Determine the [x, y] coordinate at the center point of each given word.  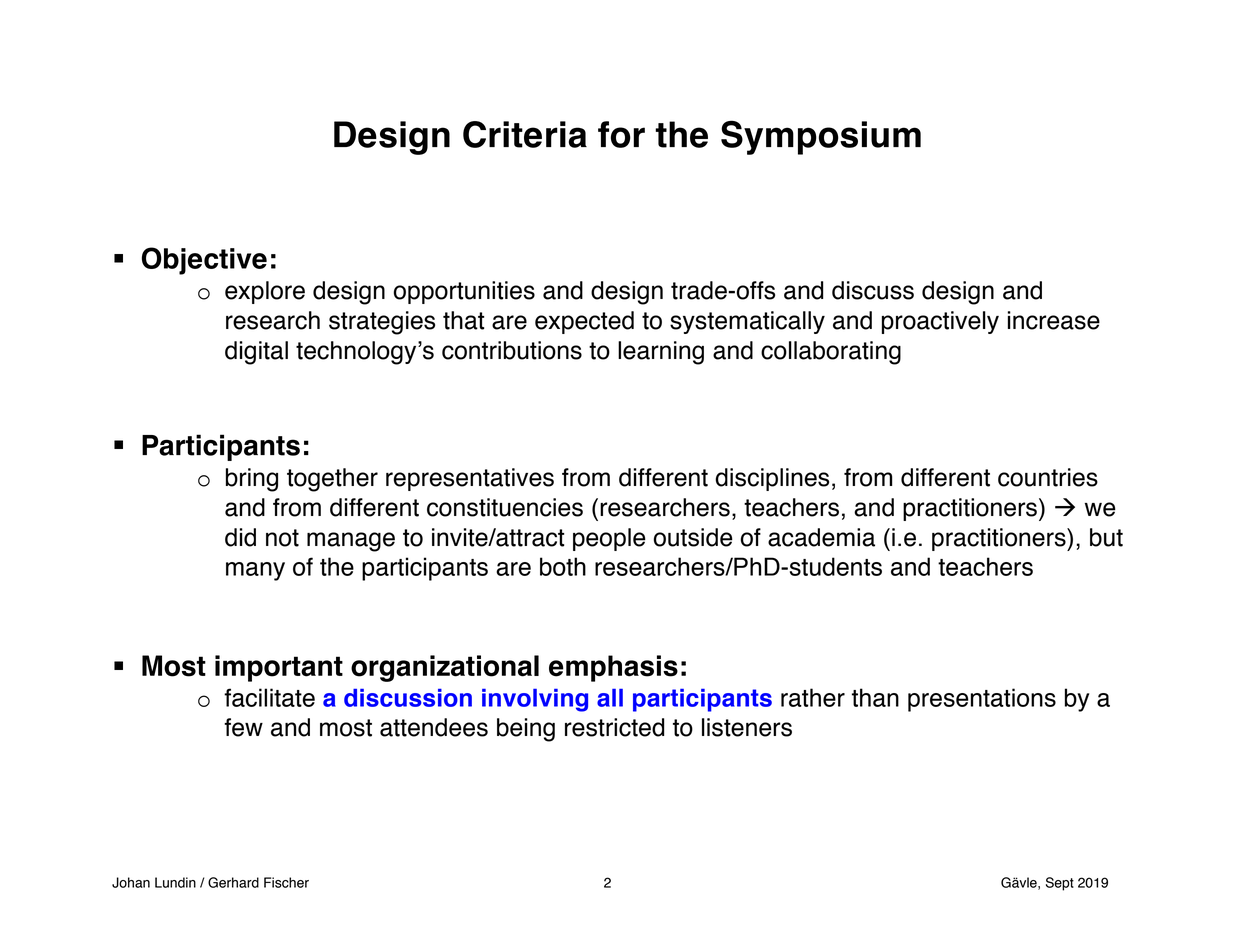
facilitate [269, 697]
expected [584, 322]
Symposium [821, 137]
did [240, 537]
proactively [940, 322]
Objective [204, 261]
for [621, 134]
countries [1048, 477]
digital [256, 353]
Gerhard [233, 882]
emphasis [613, 668]
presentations [982, 700]
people [609, 539]
